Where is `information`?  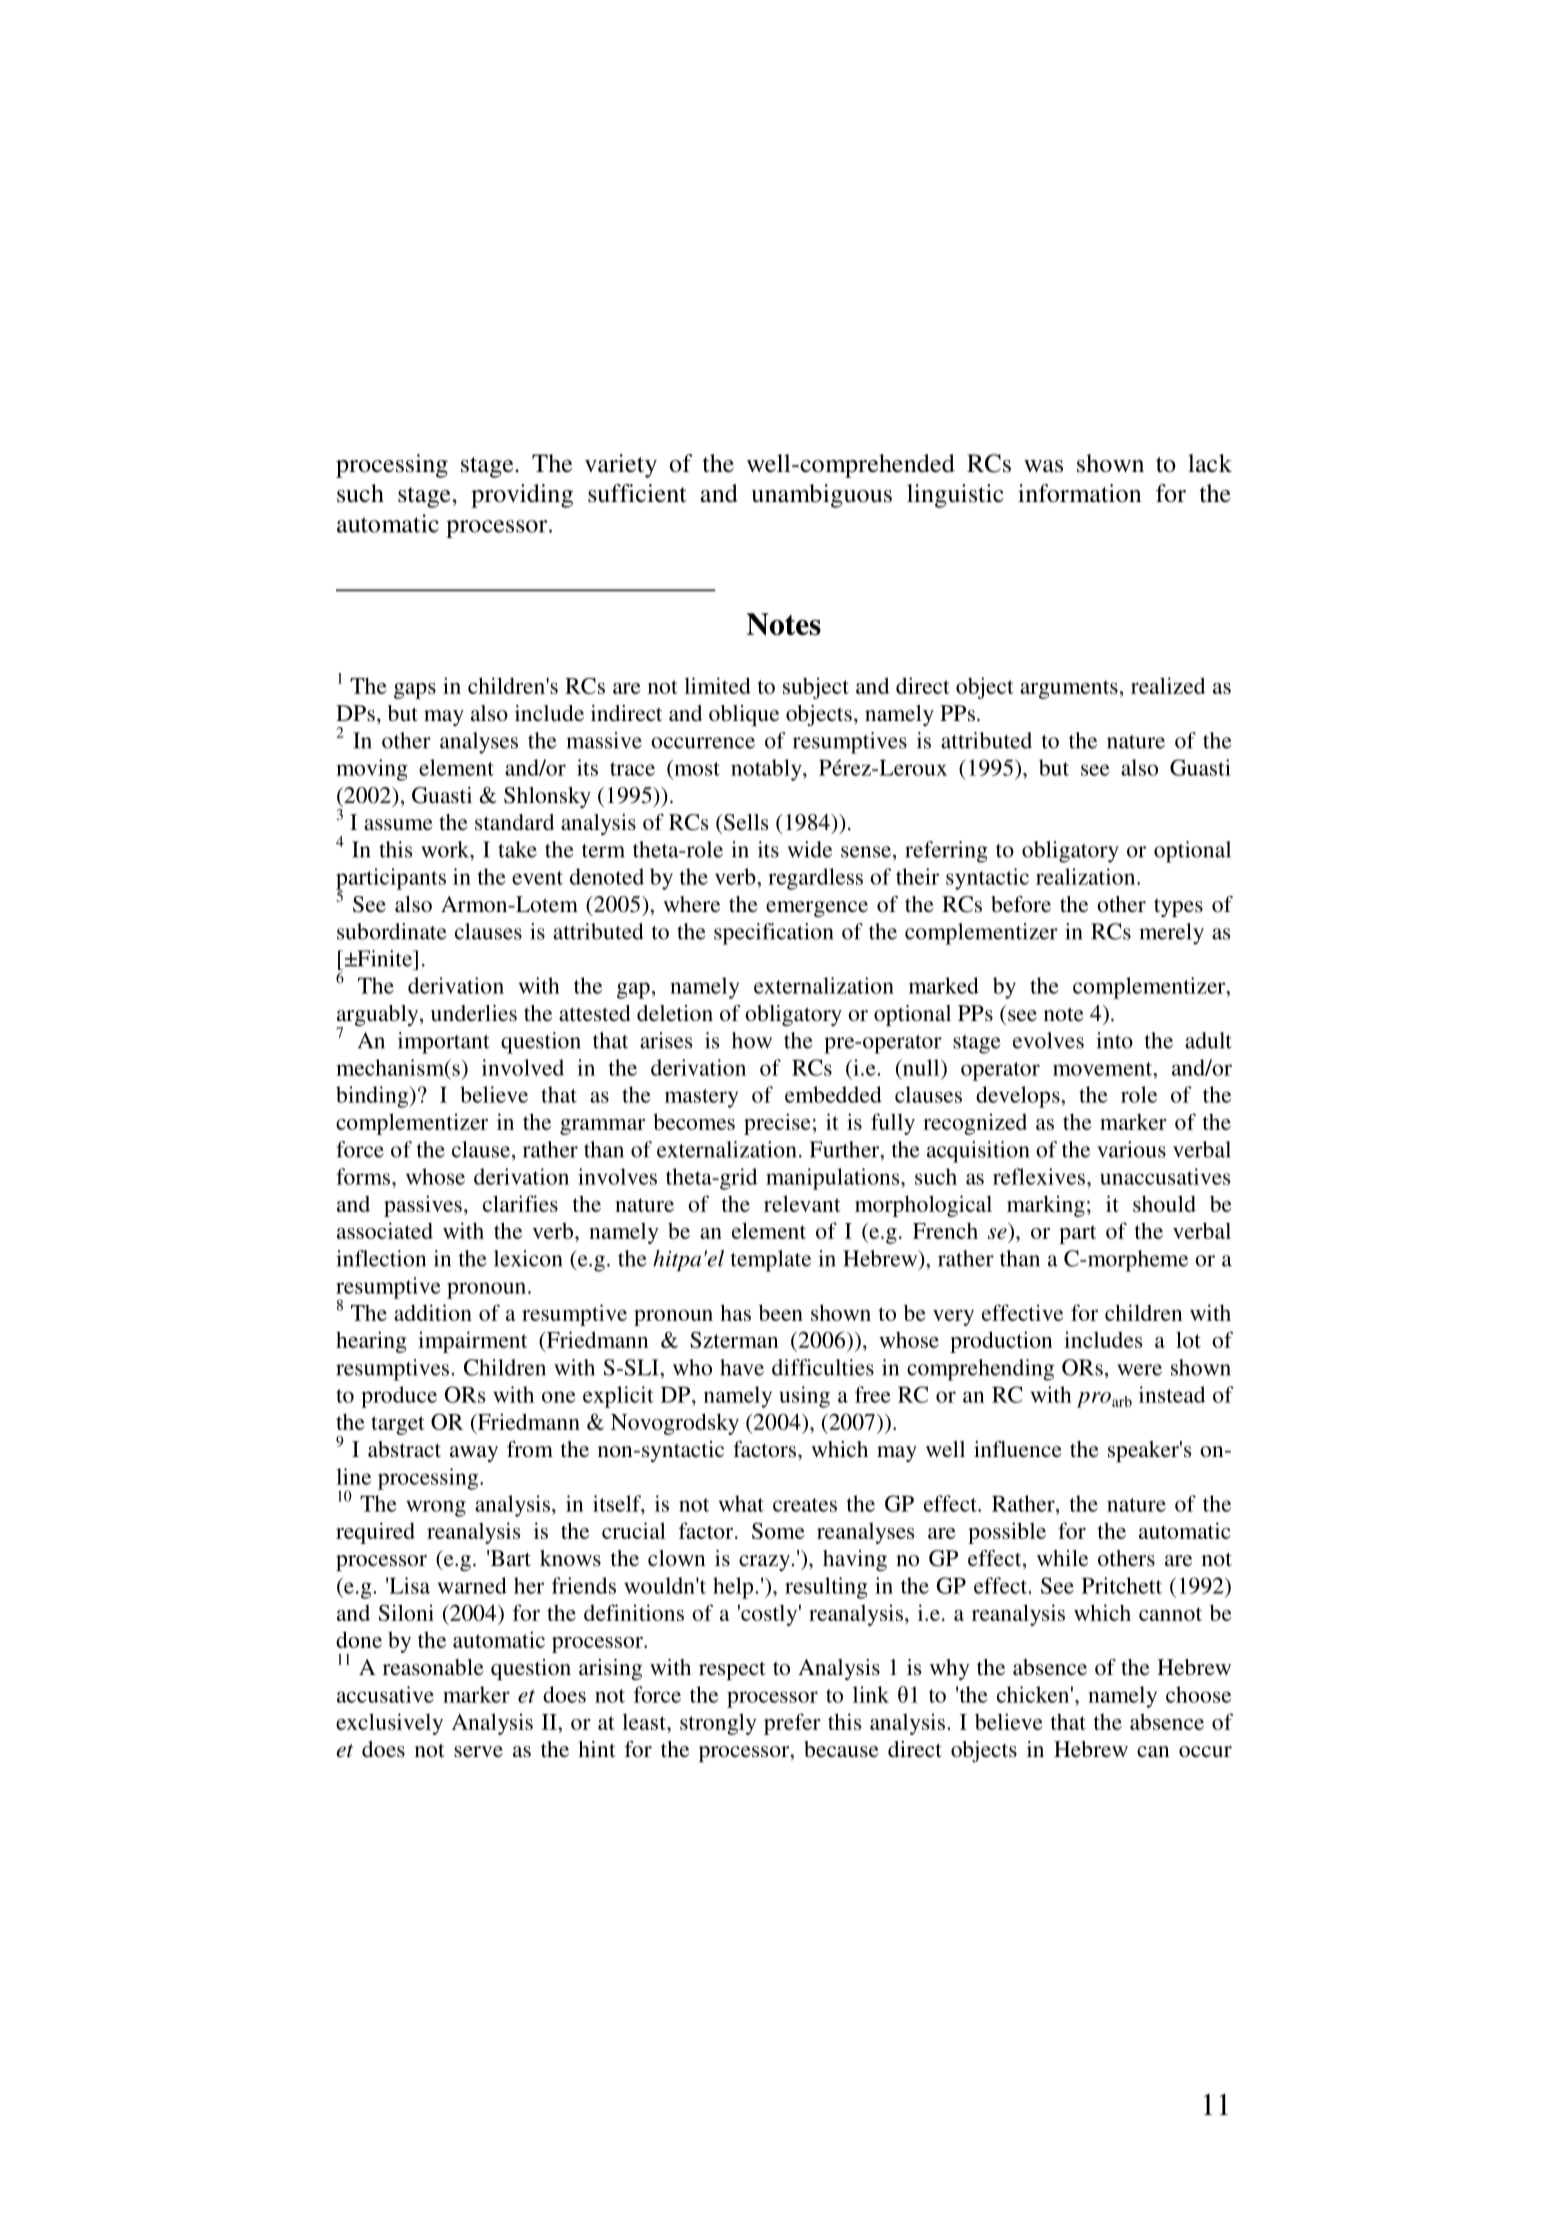
information is located at coordinates (1080, 493).
